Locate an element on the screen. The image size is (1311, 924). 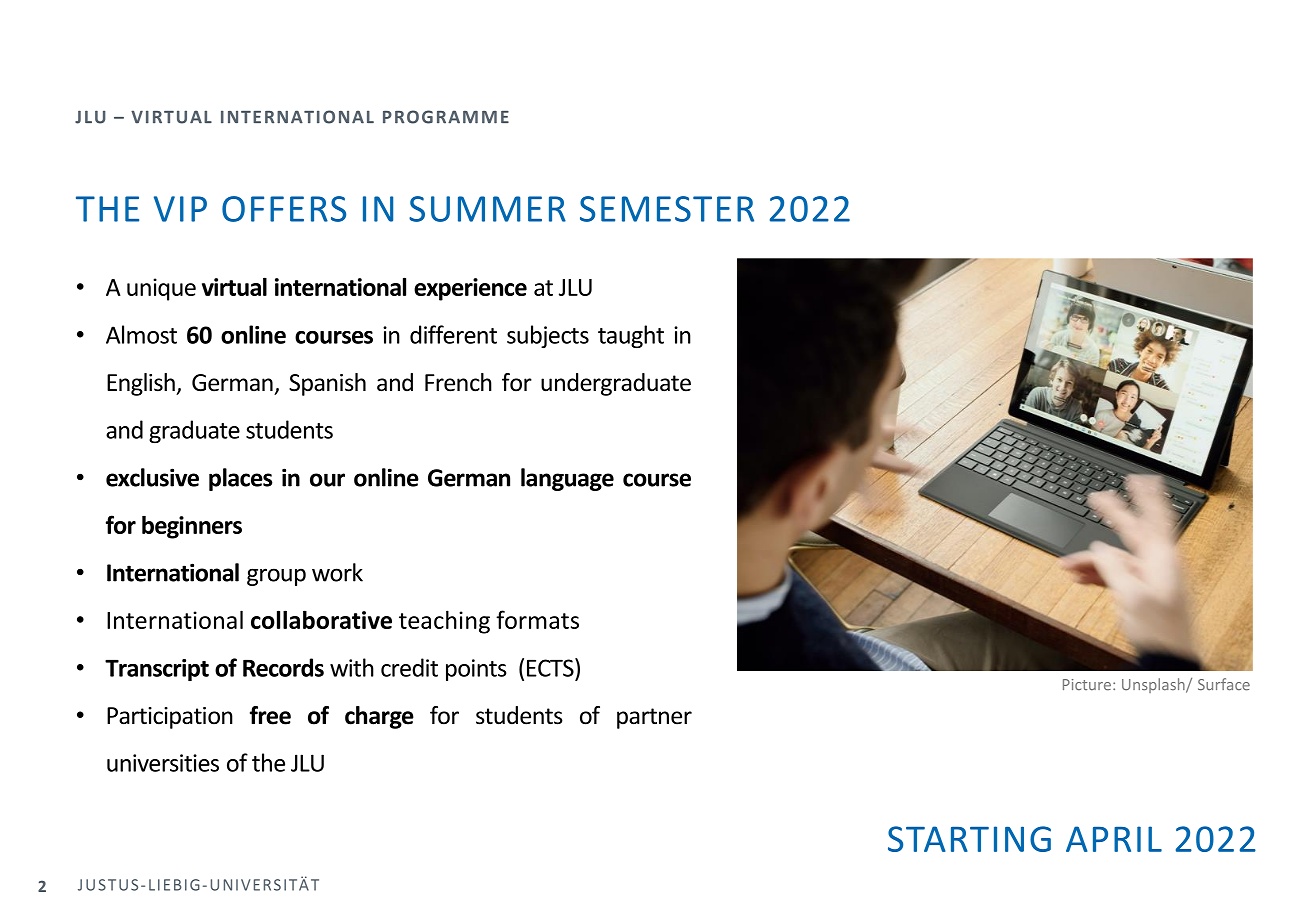
Picture is located at coordinates (1088, 685).
